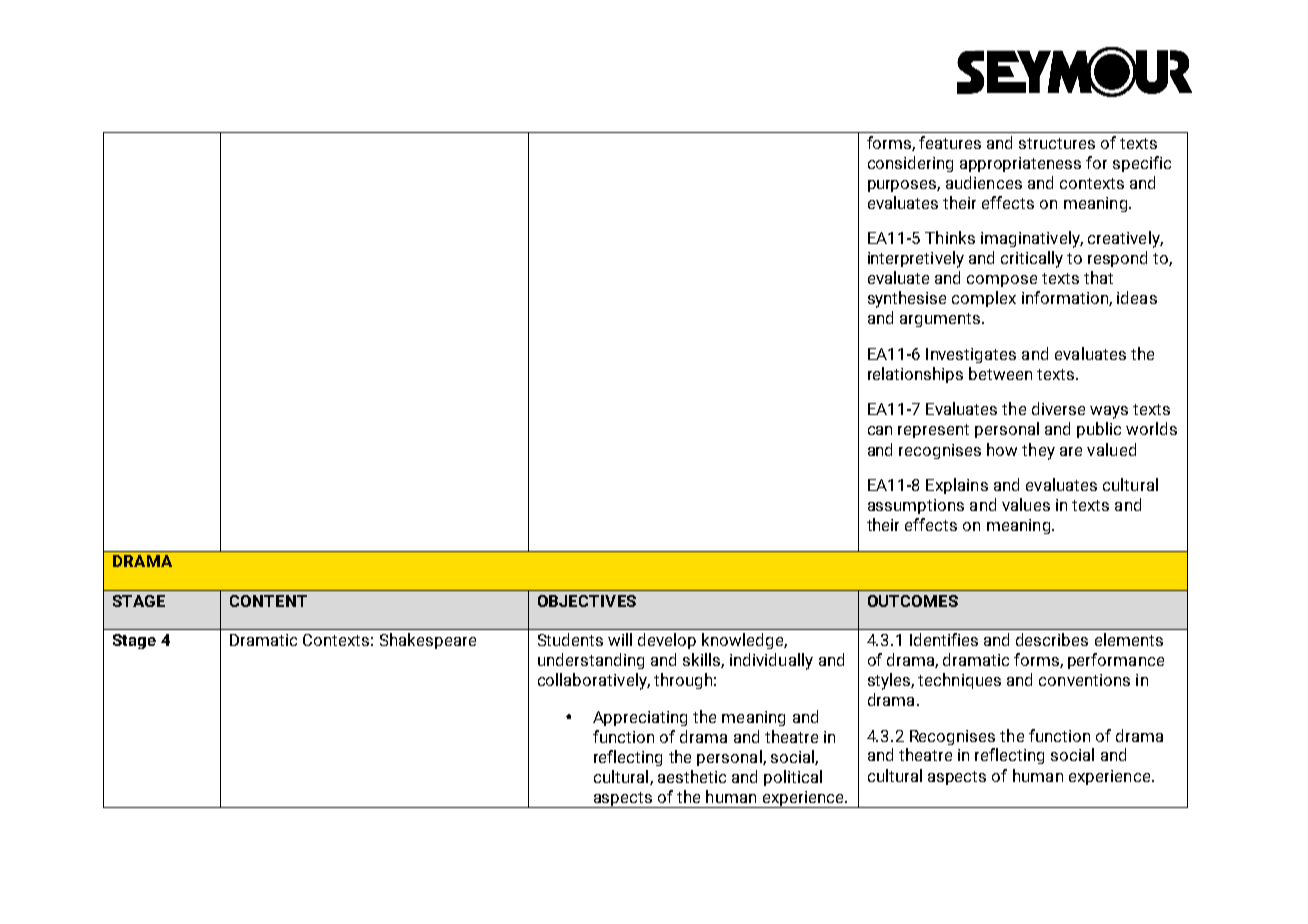  What do you see at coordinates (880, 430) in the screenshot?
I see `can` at bounding box center [880, 430].
